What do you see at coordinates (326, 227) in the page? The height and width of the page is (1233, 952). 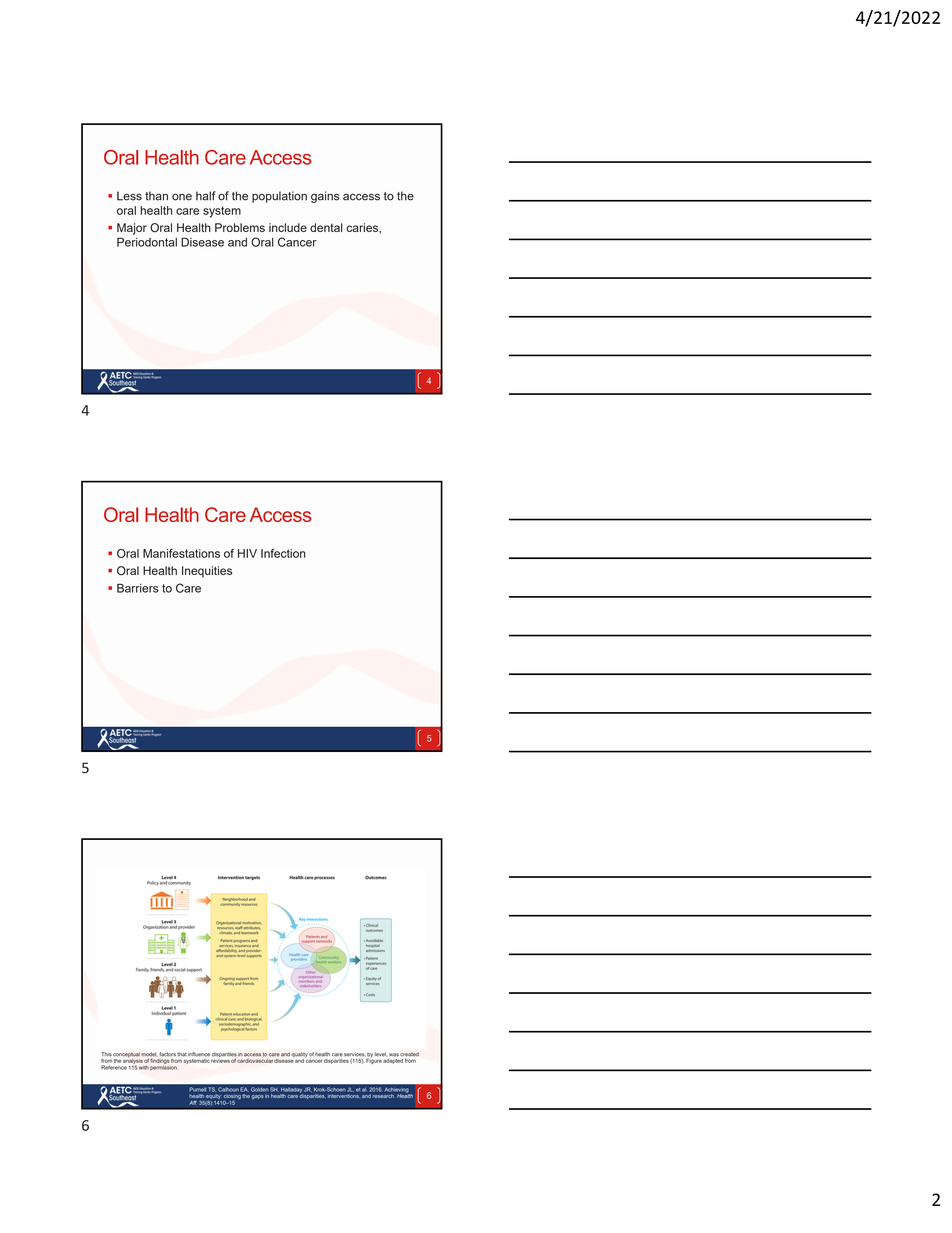 I see `dental` at bounding box center [326, 227].
